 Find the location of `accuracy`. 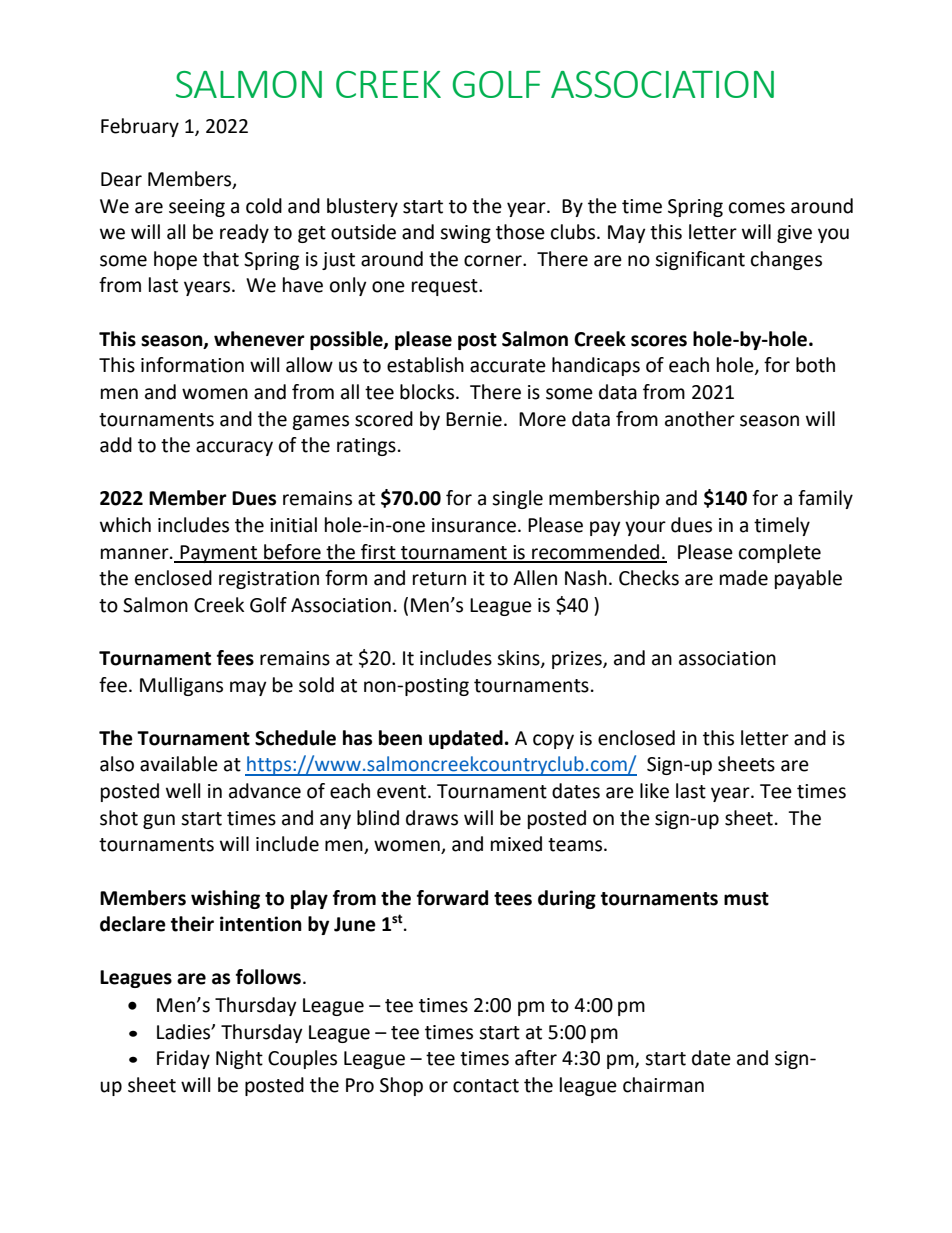

accuracy is located at coordinates (234, 448).
